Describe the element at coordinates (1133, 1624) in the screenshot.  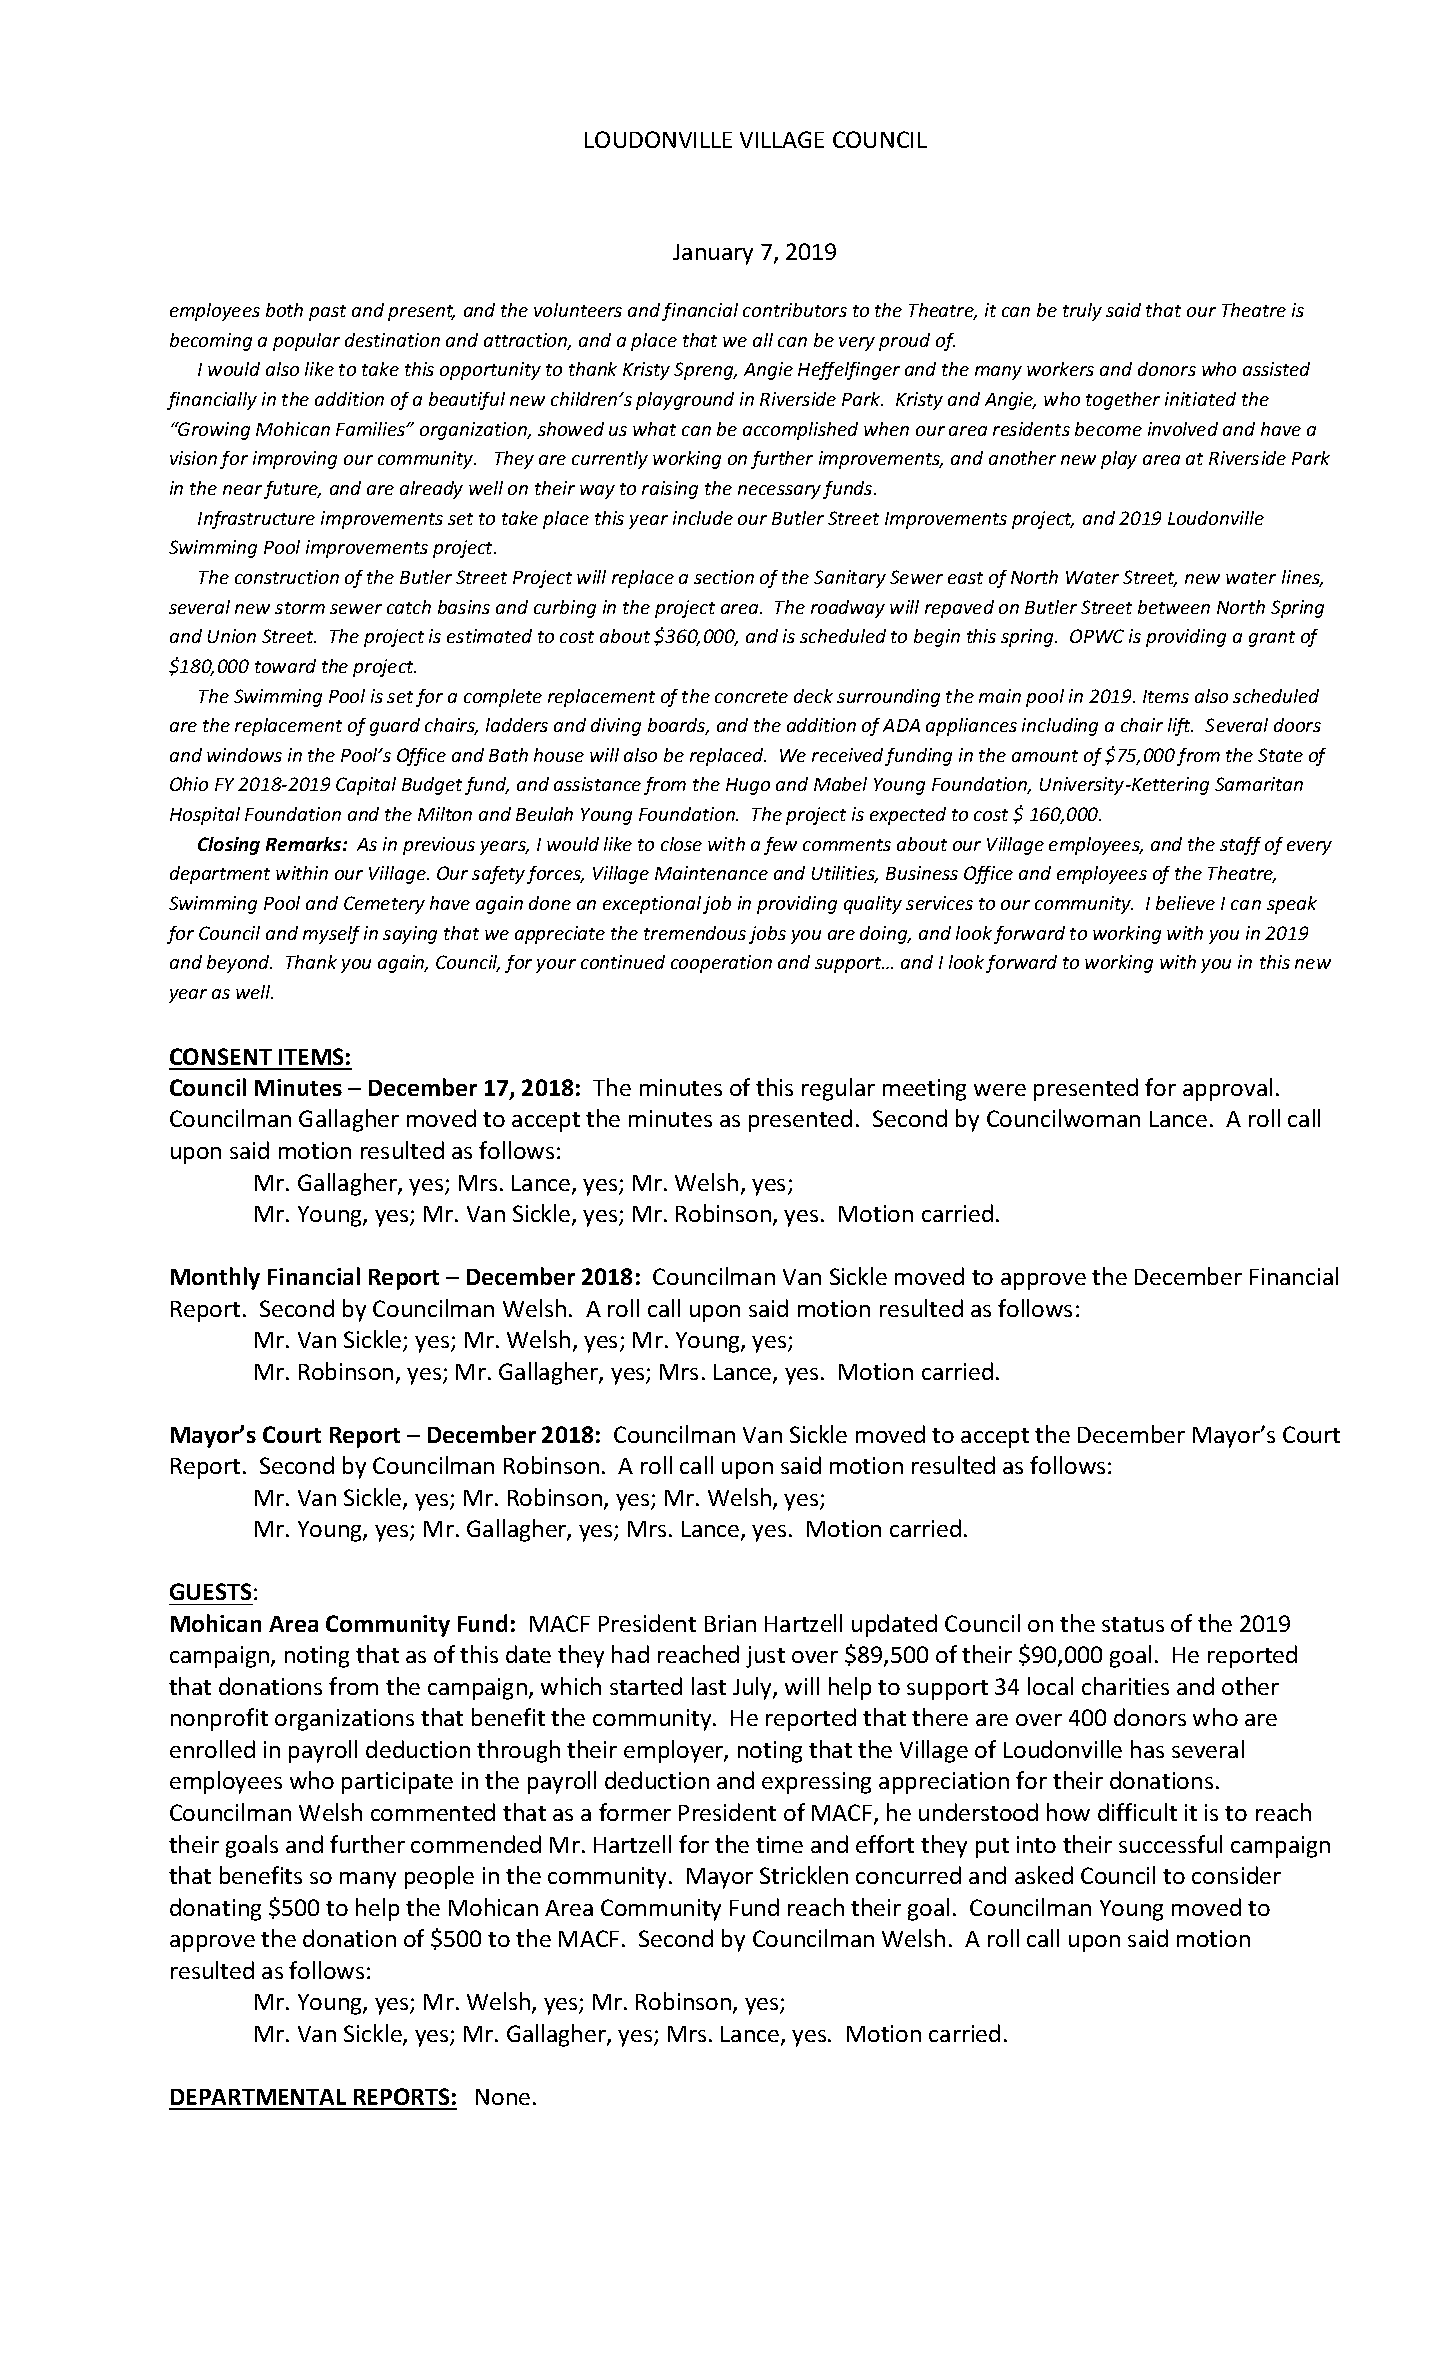
I see `status` at that location.
